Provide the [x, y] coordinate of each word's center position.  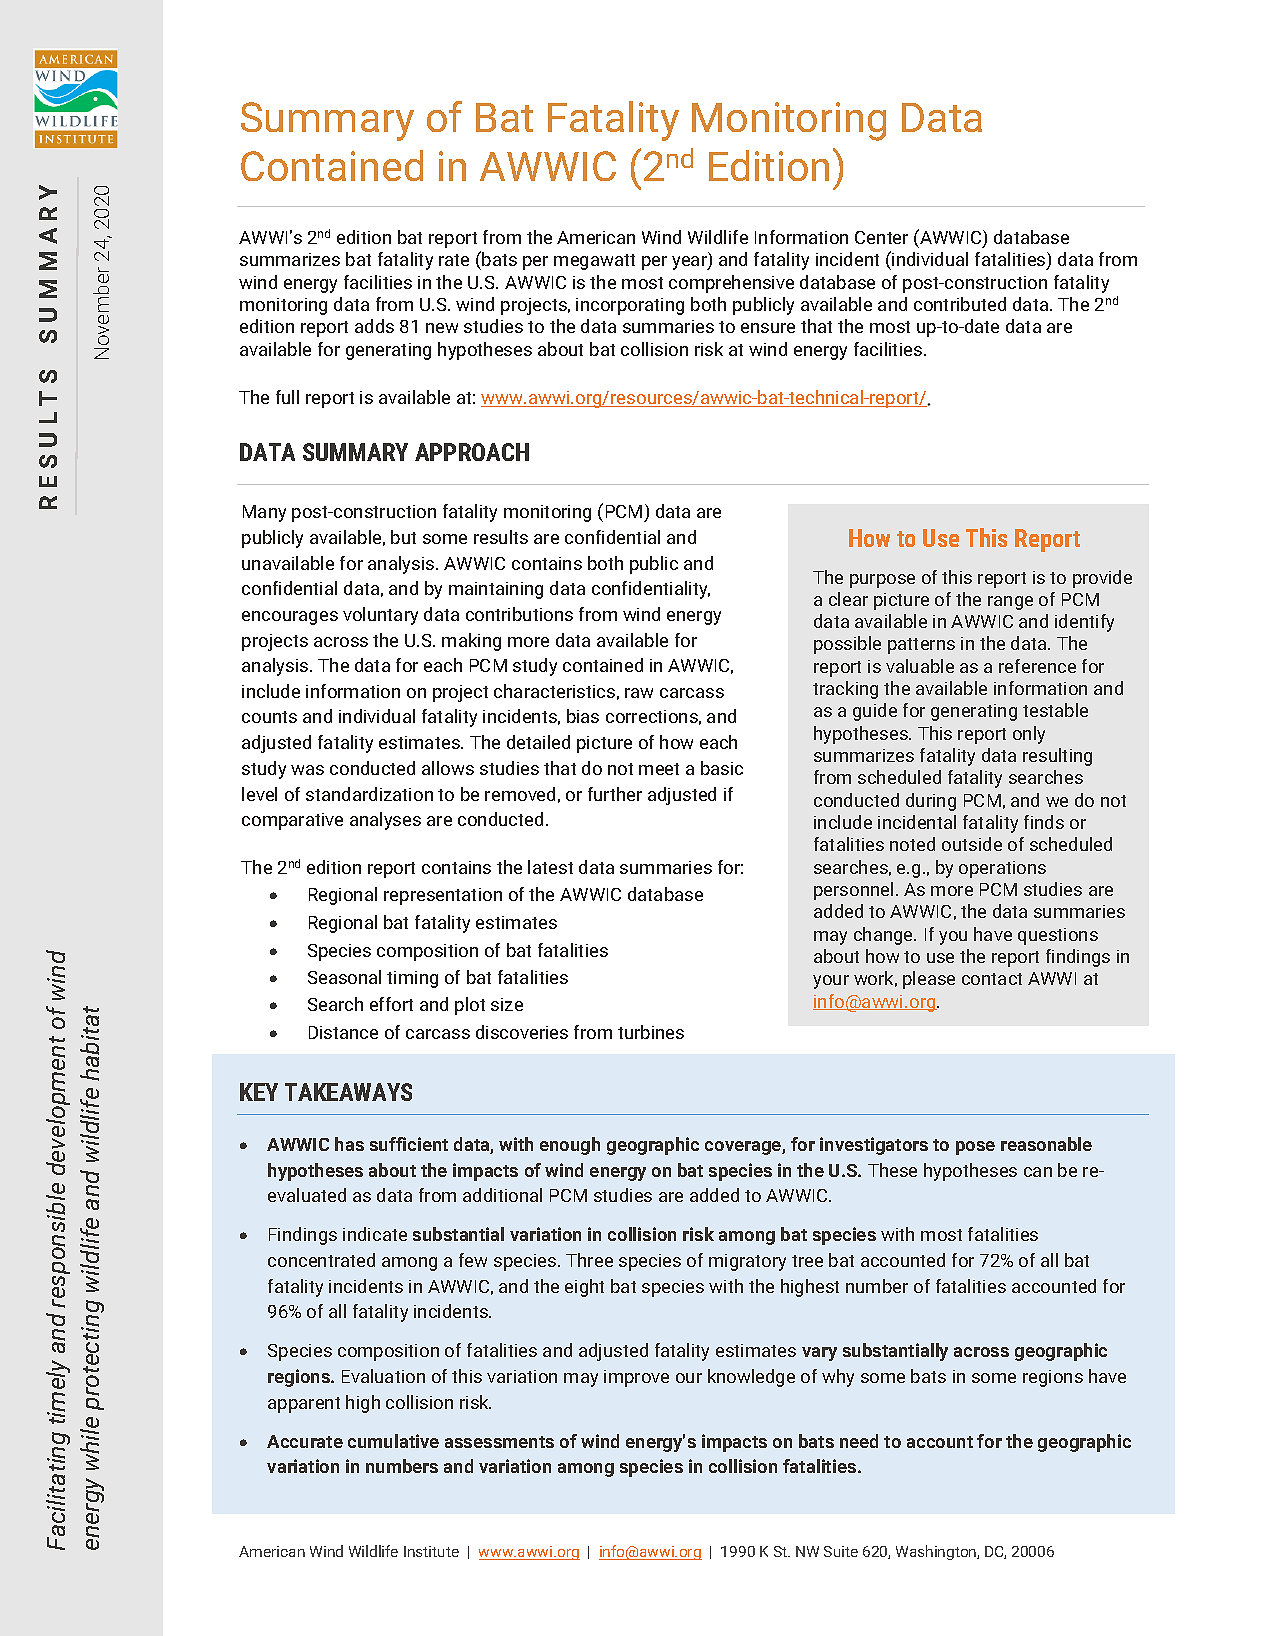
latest [550, 867]
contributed [960, 304]
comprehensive [731, 284]
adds [374, 326]
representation [443, 896]
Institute [431, 1551]
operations [1002, 869]
